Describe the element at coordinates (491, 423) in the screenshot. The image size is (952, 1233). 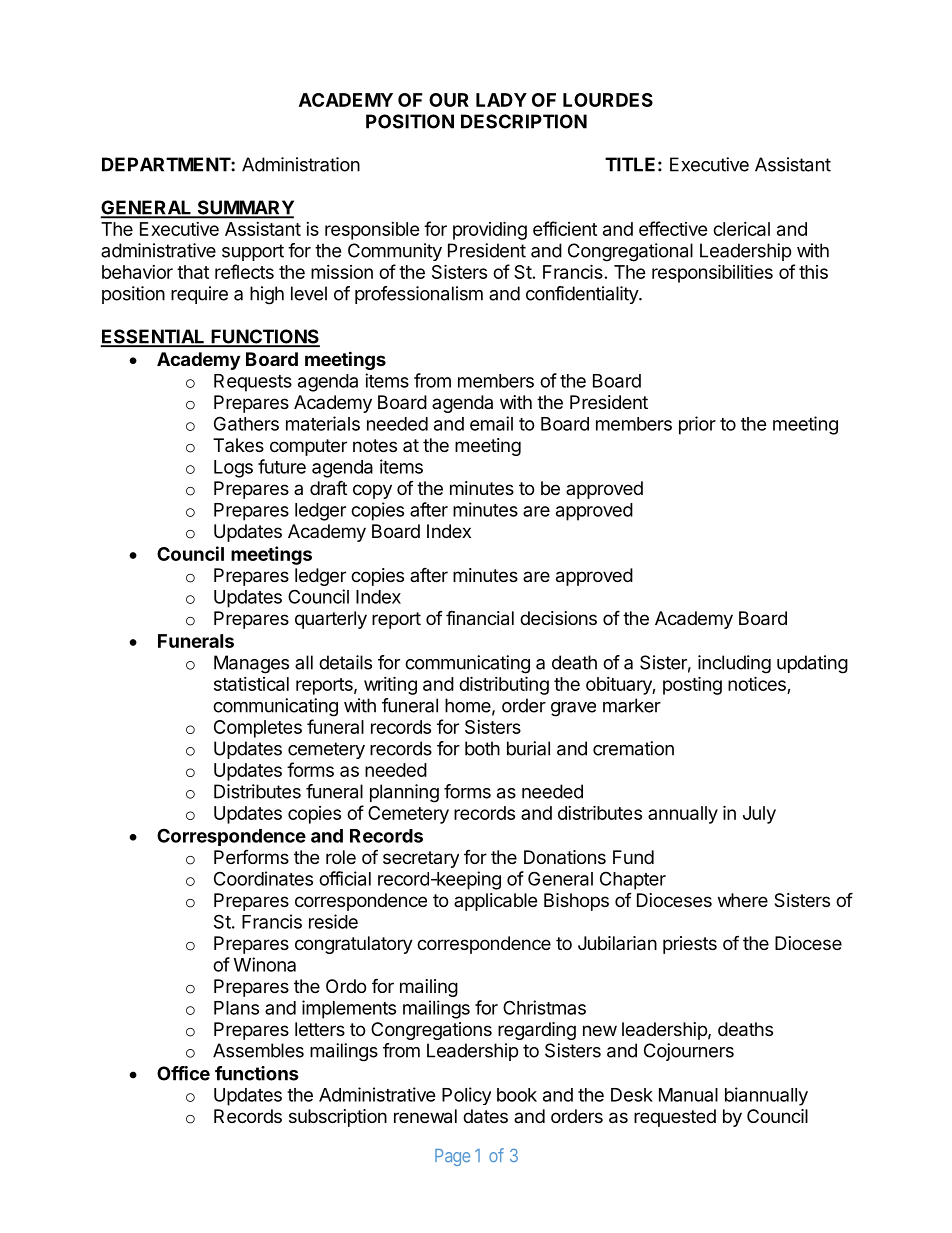
I see `email` at that location.
